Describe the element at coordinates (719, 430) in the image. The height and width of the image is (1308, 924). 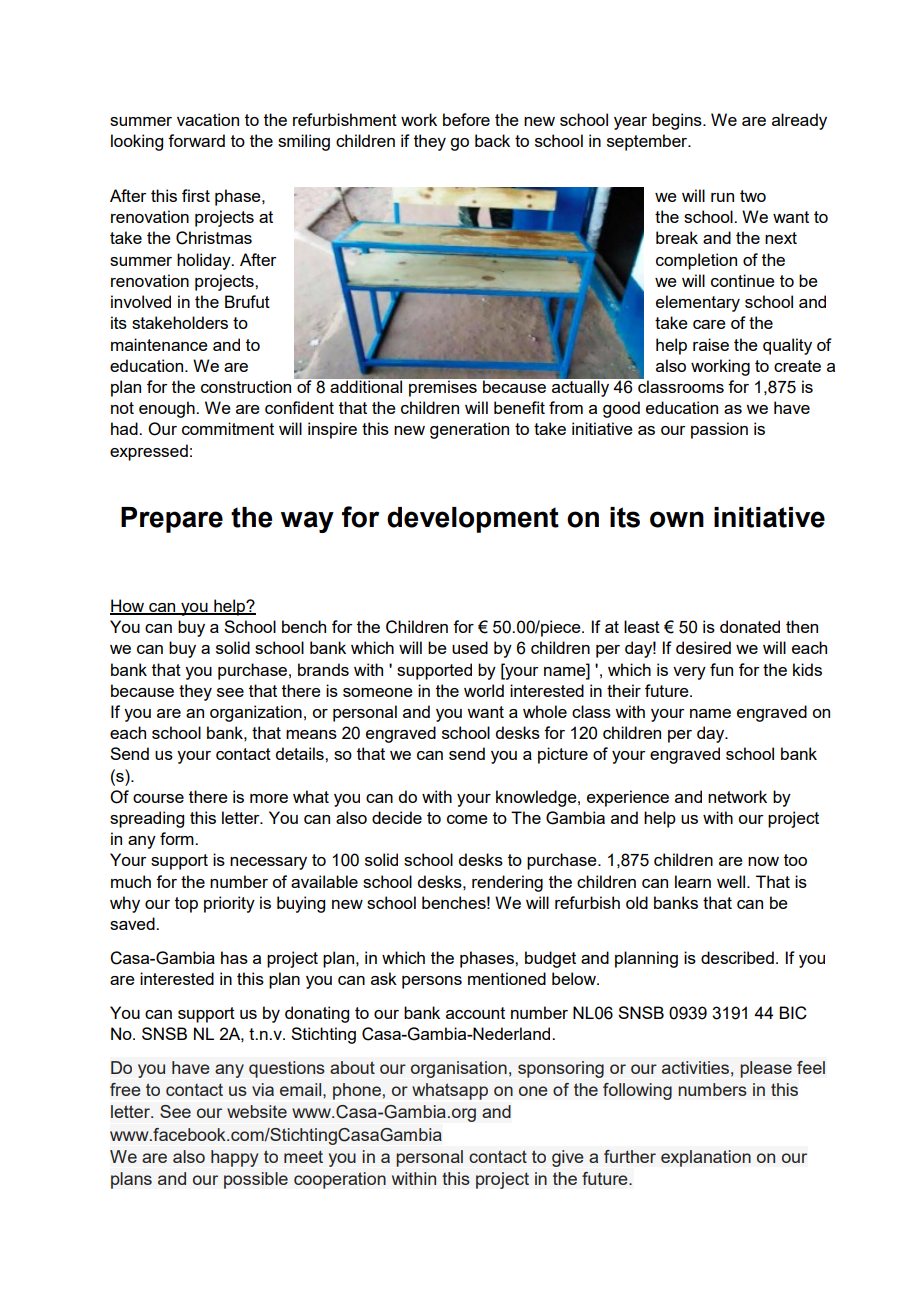
I see `passion` at that location.
